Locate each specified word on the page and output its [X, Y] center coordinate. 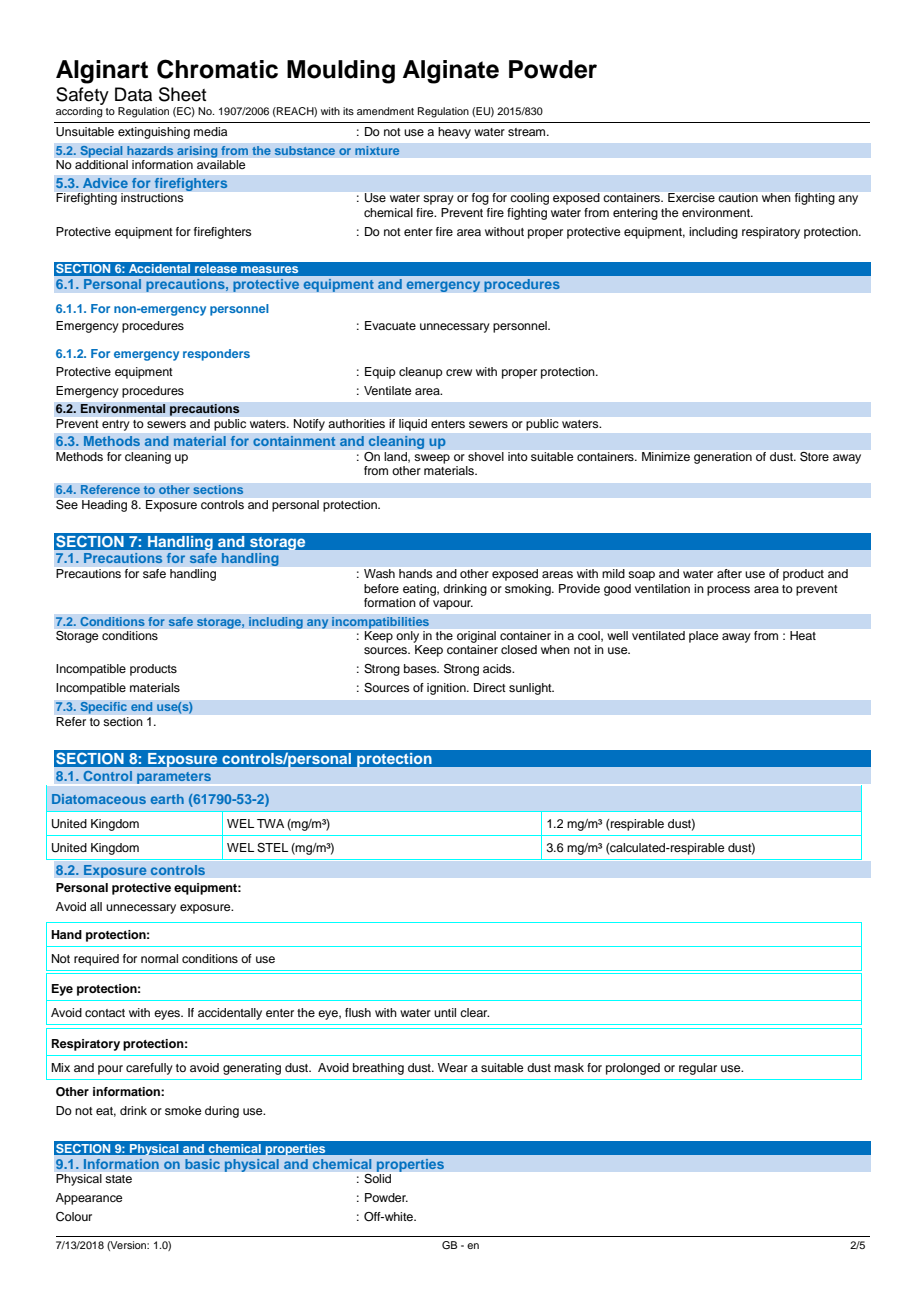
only [408, 637]
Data [133, 94]
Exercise [691, 197]
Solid [377, 1178]
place [703, 637]
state [119, 1179]
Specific [103, 707]
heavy [454, 133]
